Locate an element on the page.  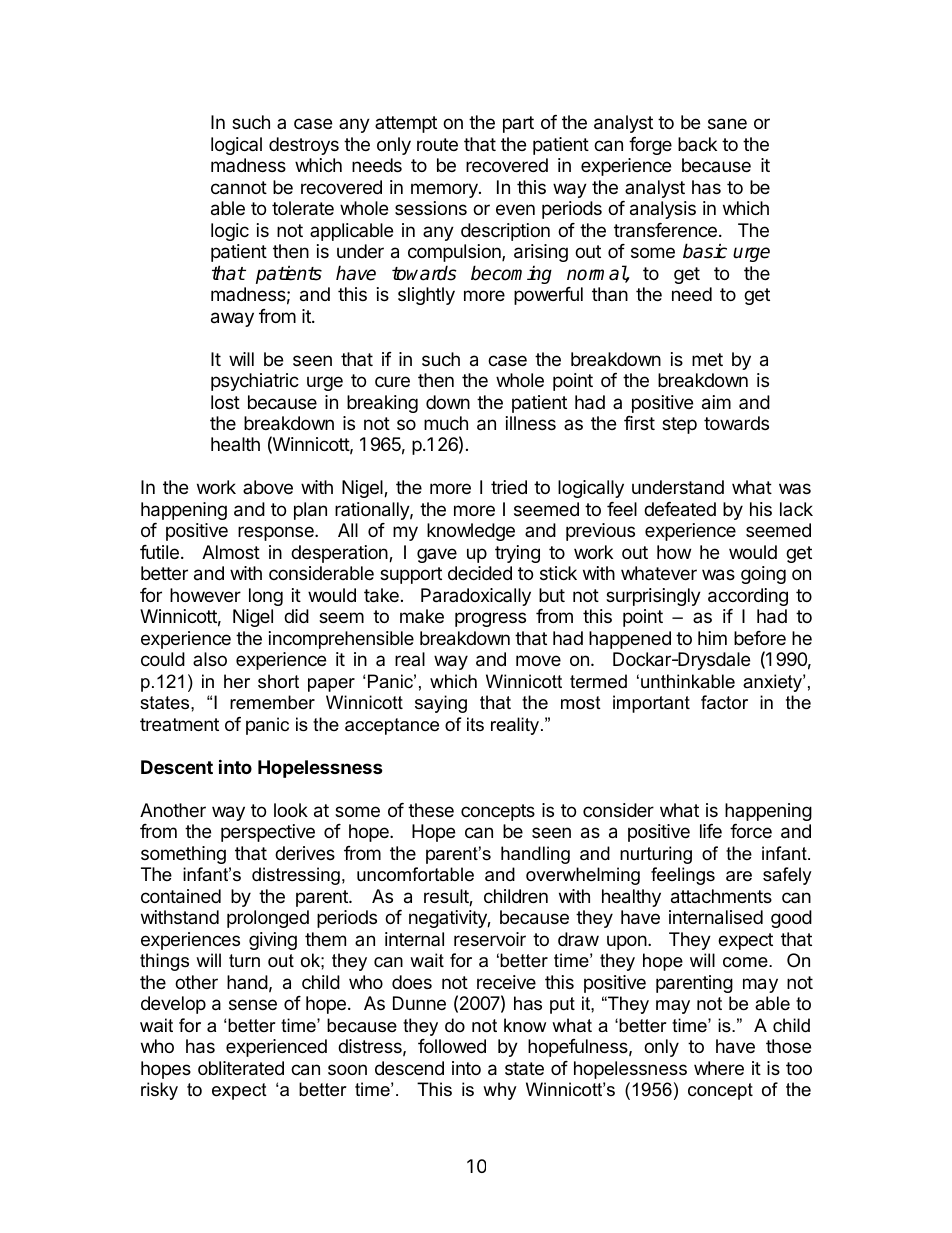
factor is located at coordinates (724, 702).
